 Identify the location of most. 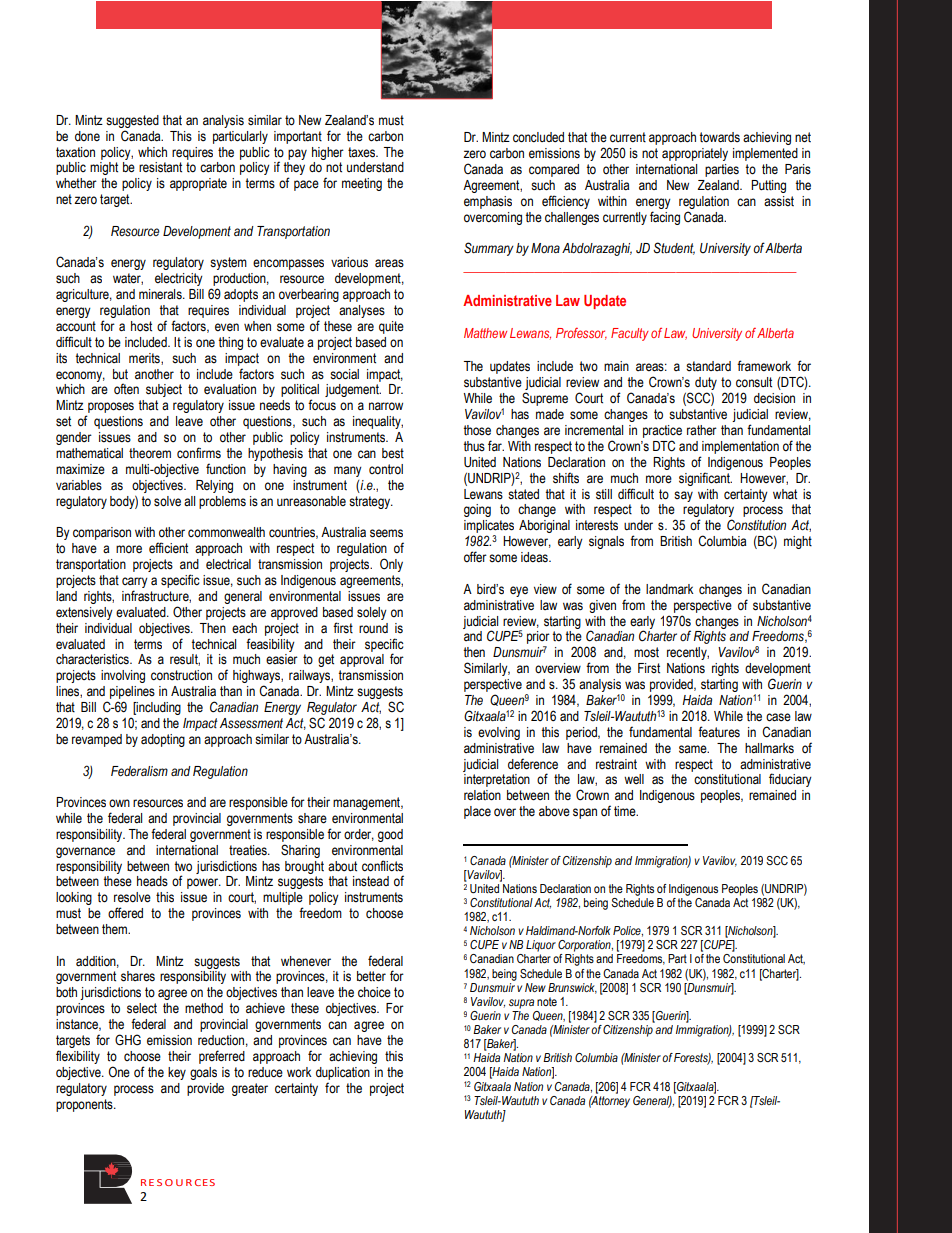
(646, 652).
